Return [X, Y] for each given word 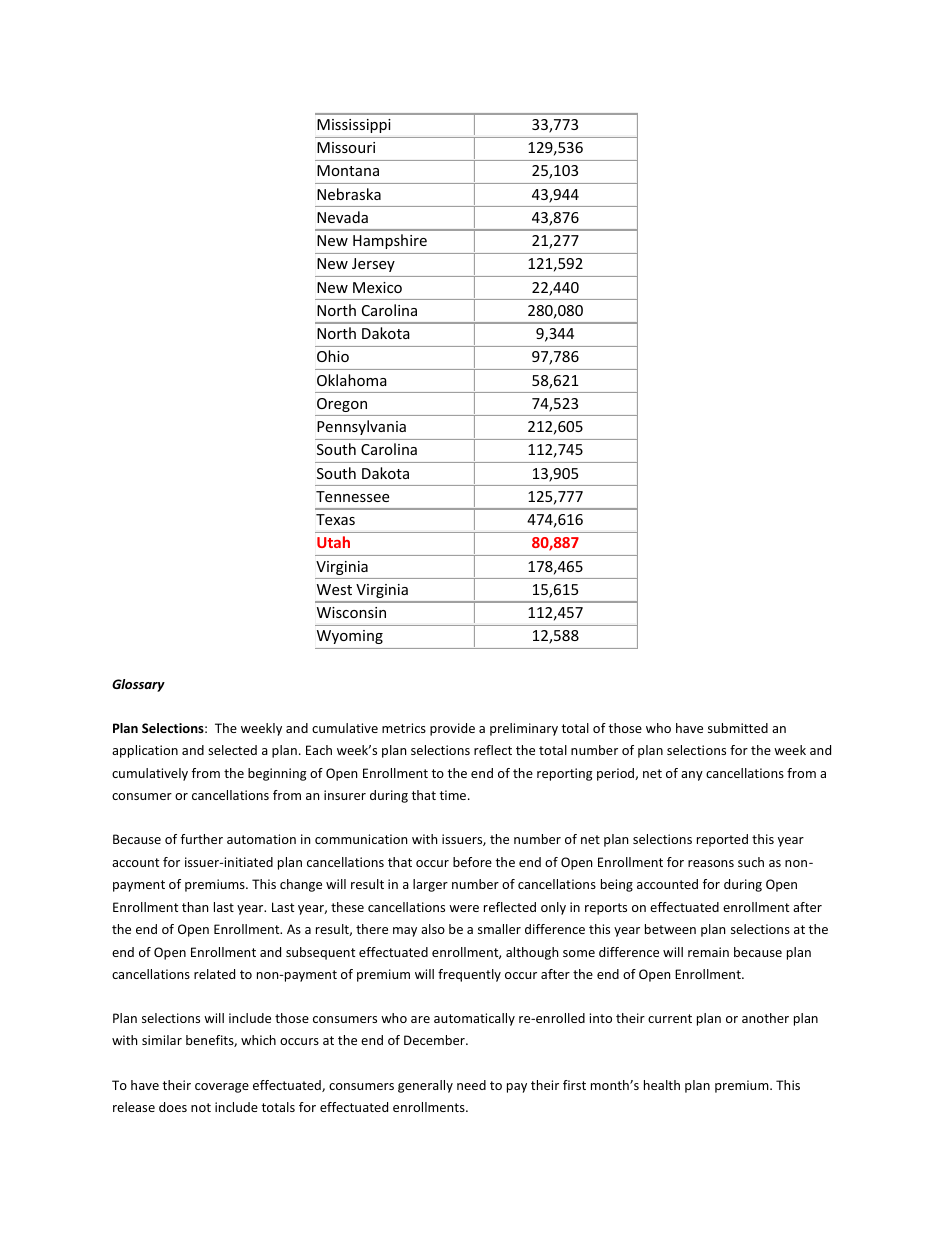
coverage [222, 1088]
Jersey [373, 265]
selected [232, 750]
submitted [738, 728]
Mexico [377, 287]
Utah [333, 542]
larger [430, 885]
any [692, 776]
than [195, 907]
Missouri [346, 147]
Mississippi [354, 126]
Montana [348, 170]
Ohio [333, 356]
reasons [711, 863]
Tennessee [352, 496]
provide [452, 729]
